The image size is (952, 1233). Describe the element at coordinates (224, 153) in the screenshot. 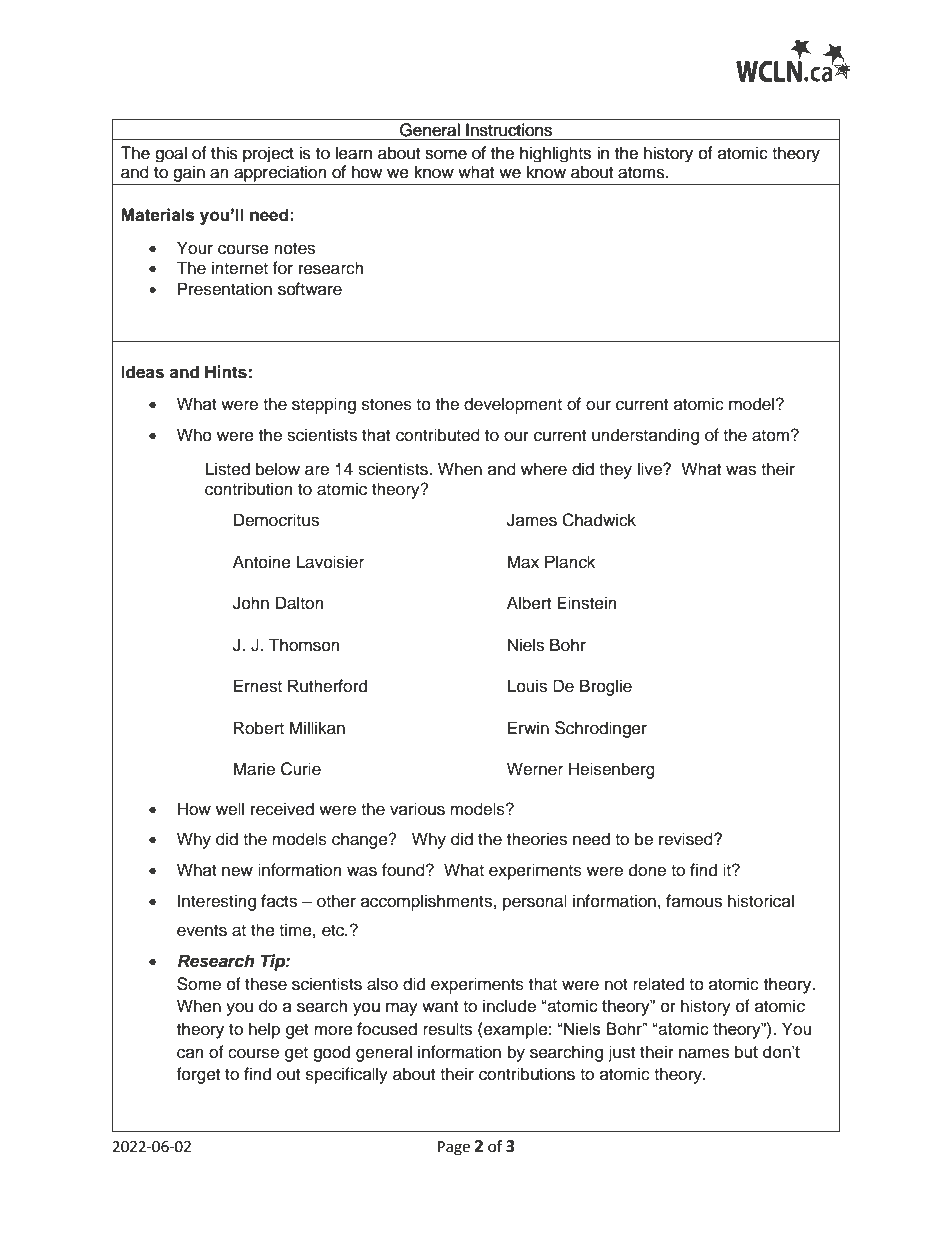

I see `this` at that location.
